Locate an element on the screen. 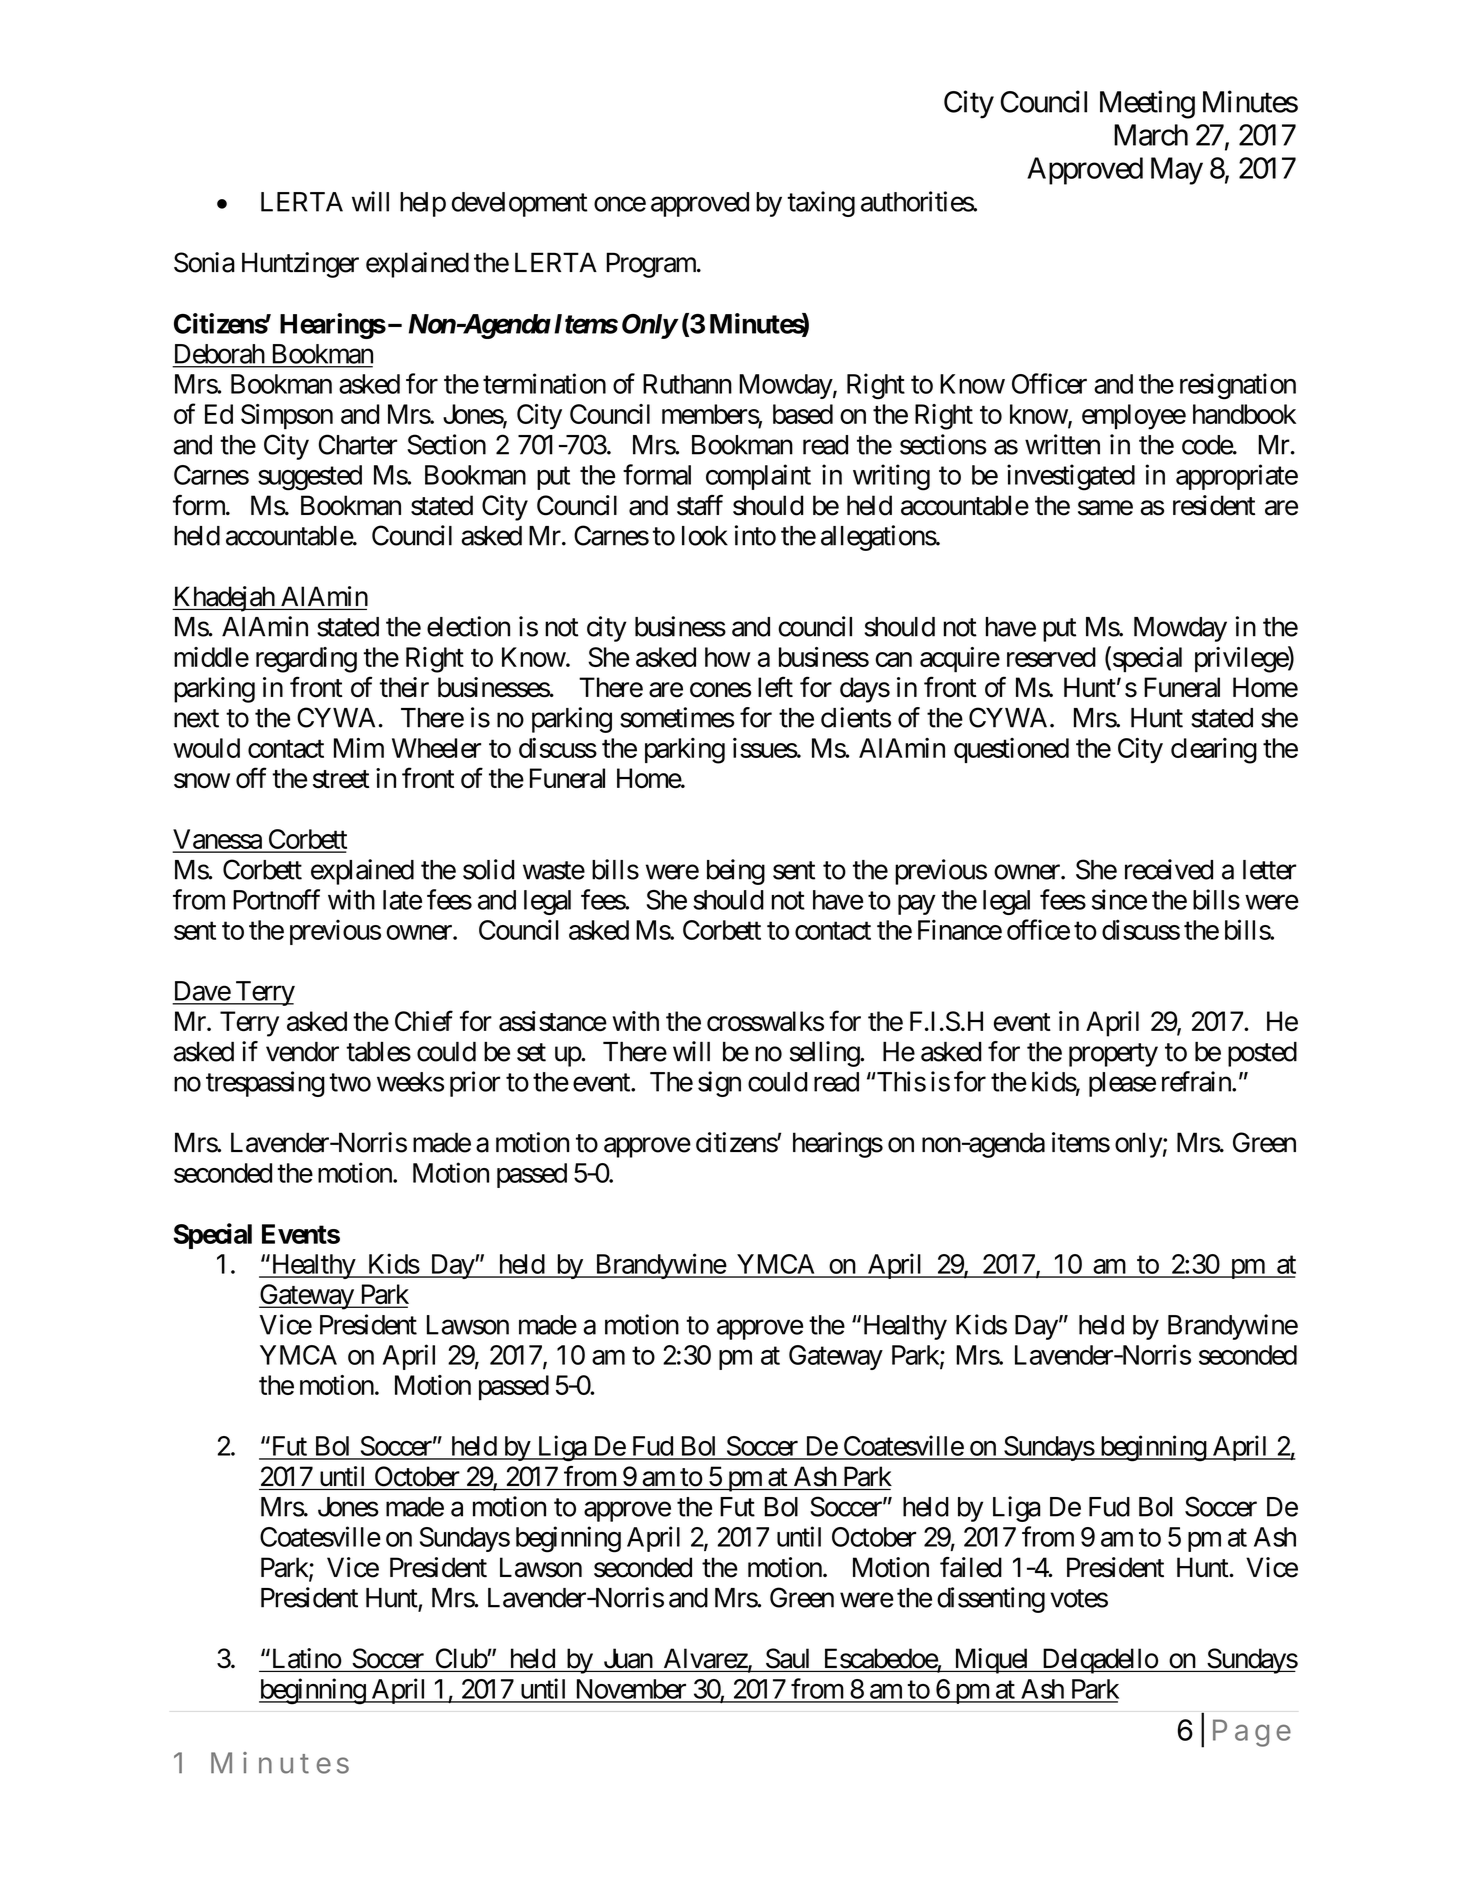 This screenshot has width=1468, height=1900. May is located at coordinates (1177, 171).
